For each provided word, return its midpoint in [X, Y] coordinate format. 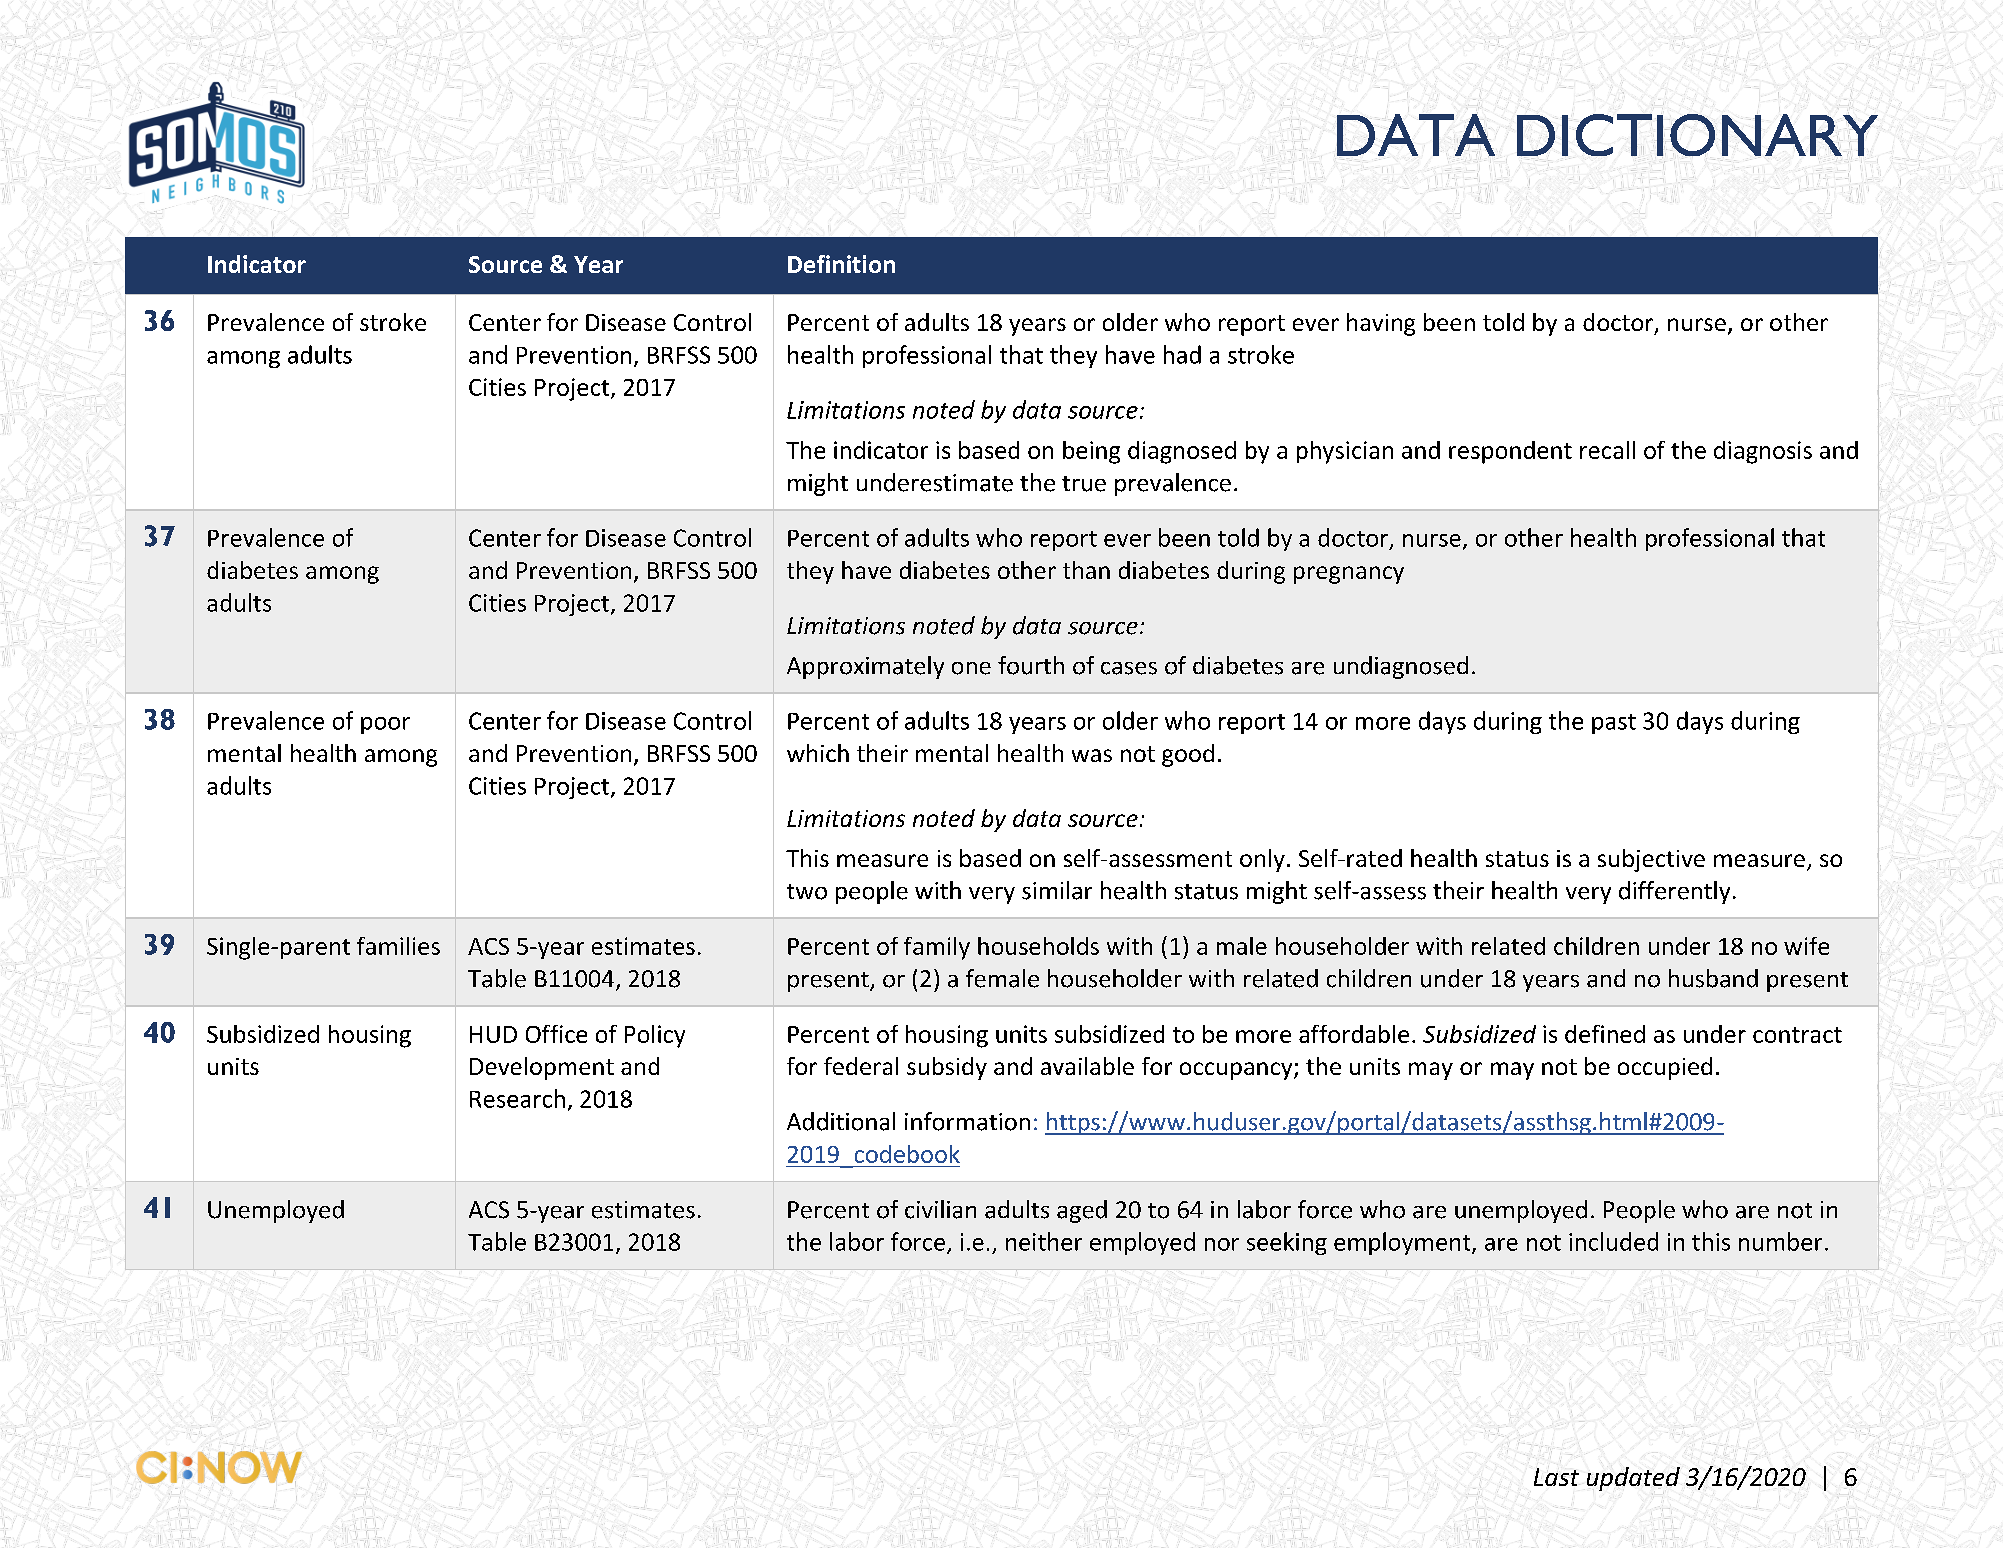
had [1182, 354]
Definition [841, 264]
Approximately [865, 667]
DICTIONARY [1697, 135]
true [1084, 484]
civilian [940, 1209]
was [1092, 755]
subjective [1651, 860]
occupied [1665, 1068]
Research [517, 1098]
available [1087, 1066]
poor [385, 725]
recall [1607, 450]
